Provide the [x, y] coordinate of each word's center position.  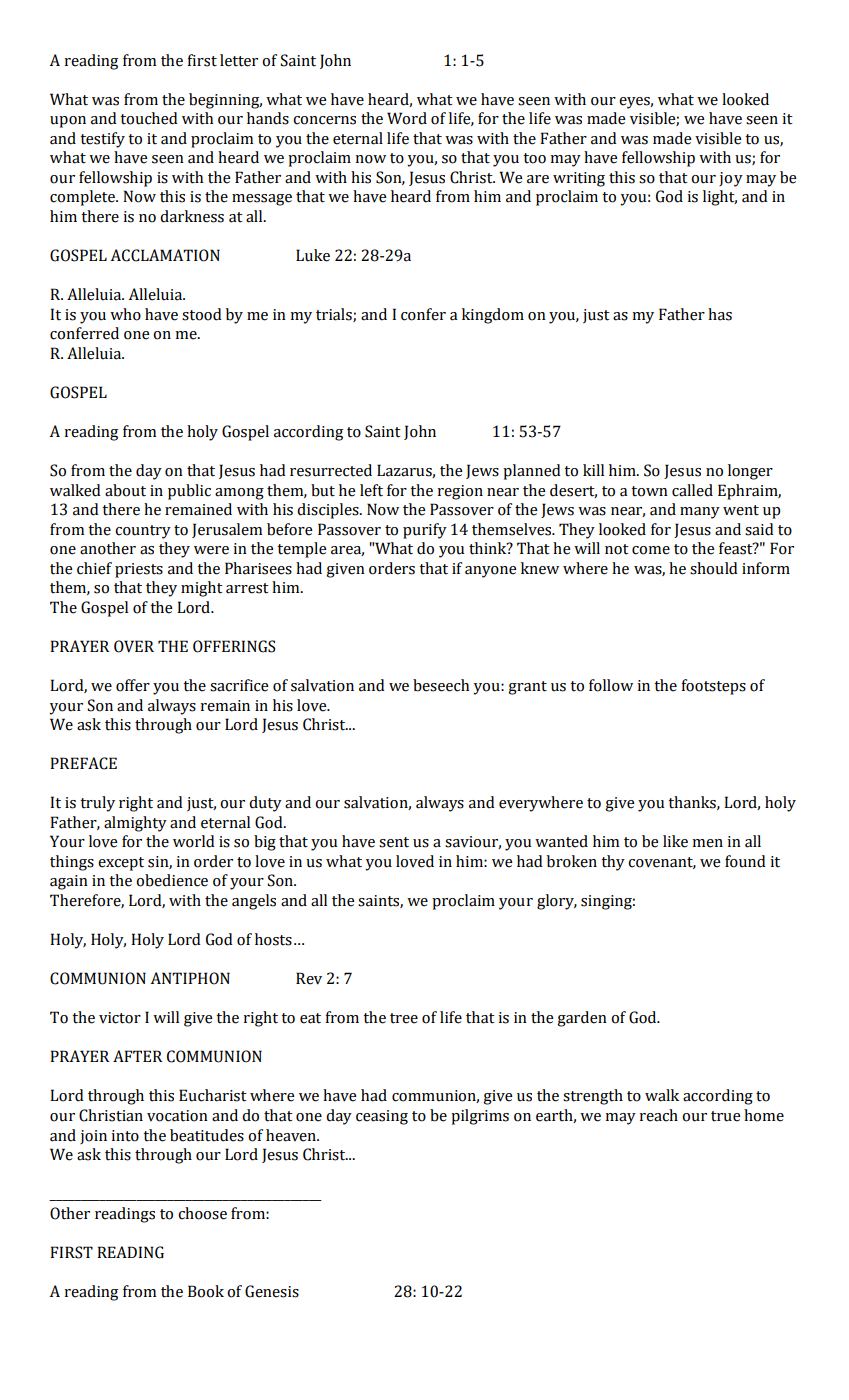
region [460, 492]
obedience [172, 880]
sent [394, 842]
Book [206, 1291]
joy [731, 179]
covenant [662, 863]
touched [149, 118]
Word [407, 118]
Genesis [272, 1291]
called [692, 490]
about [125, 490]
